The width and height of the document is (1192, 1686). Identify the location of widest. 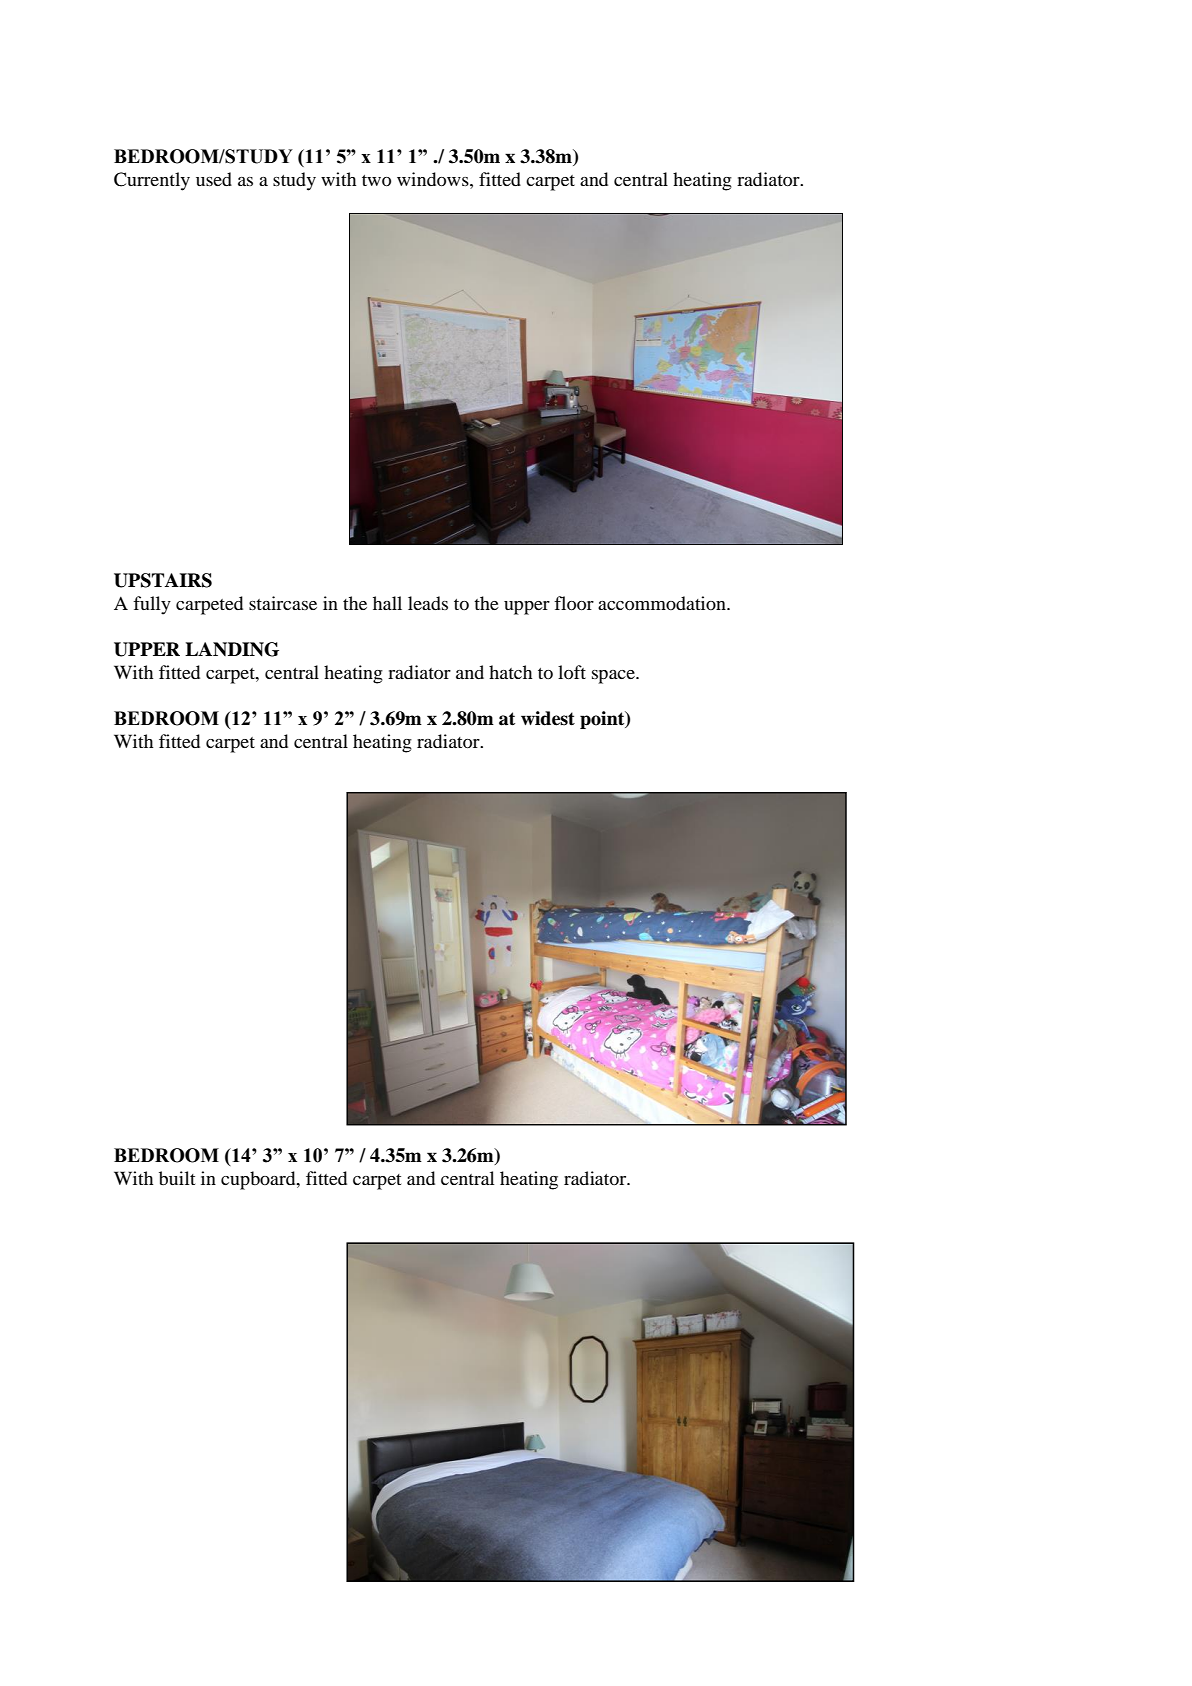
(548, 718).
